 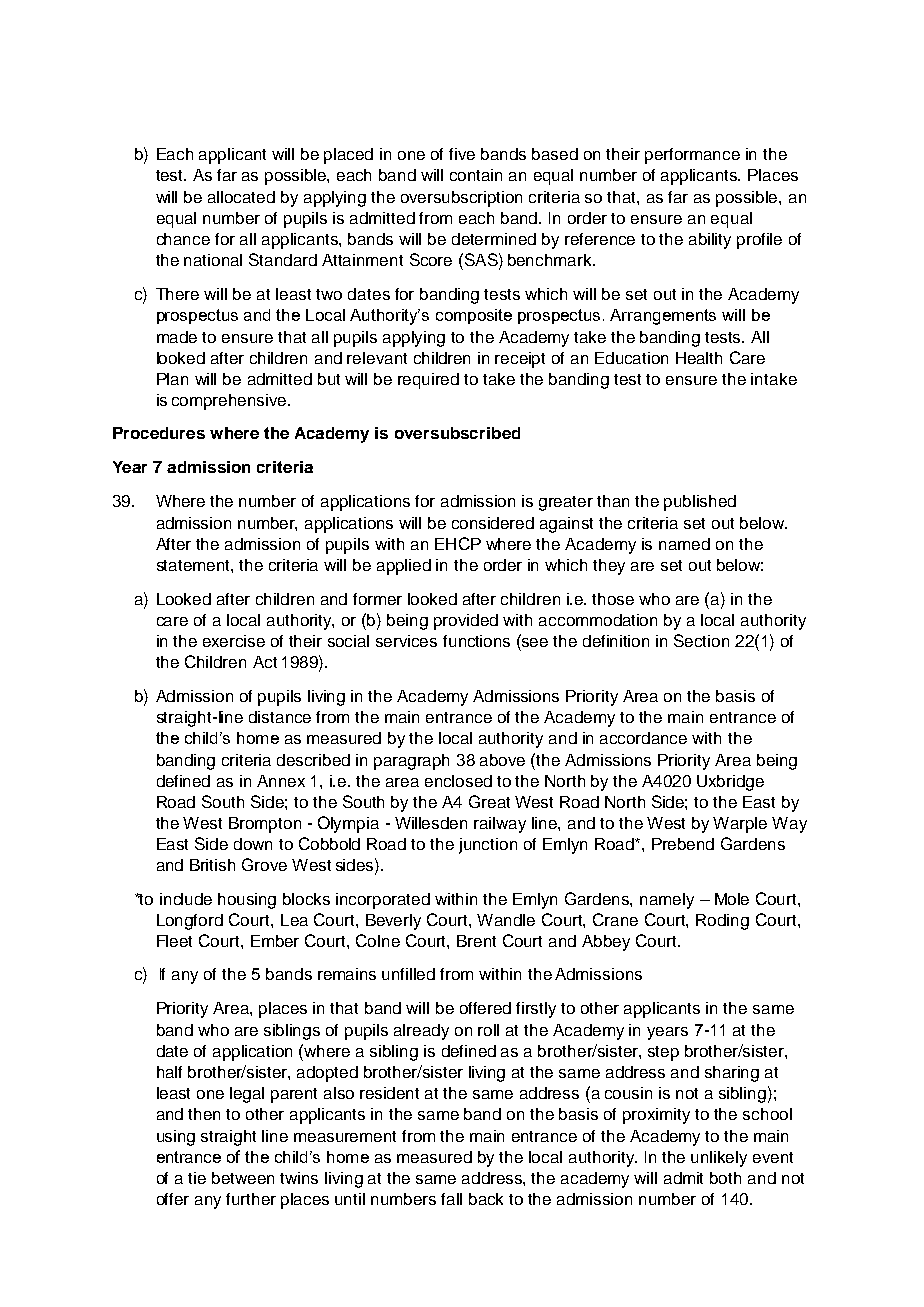 I want to click on required, so click(x=428, y=381).
